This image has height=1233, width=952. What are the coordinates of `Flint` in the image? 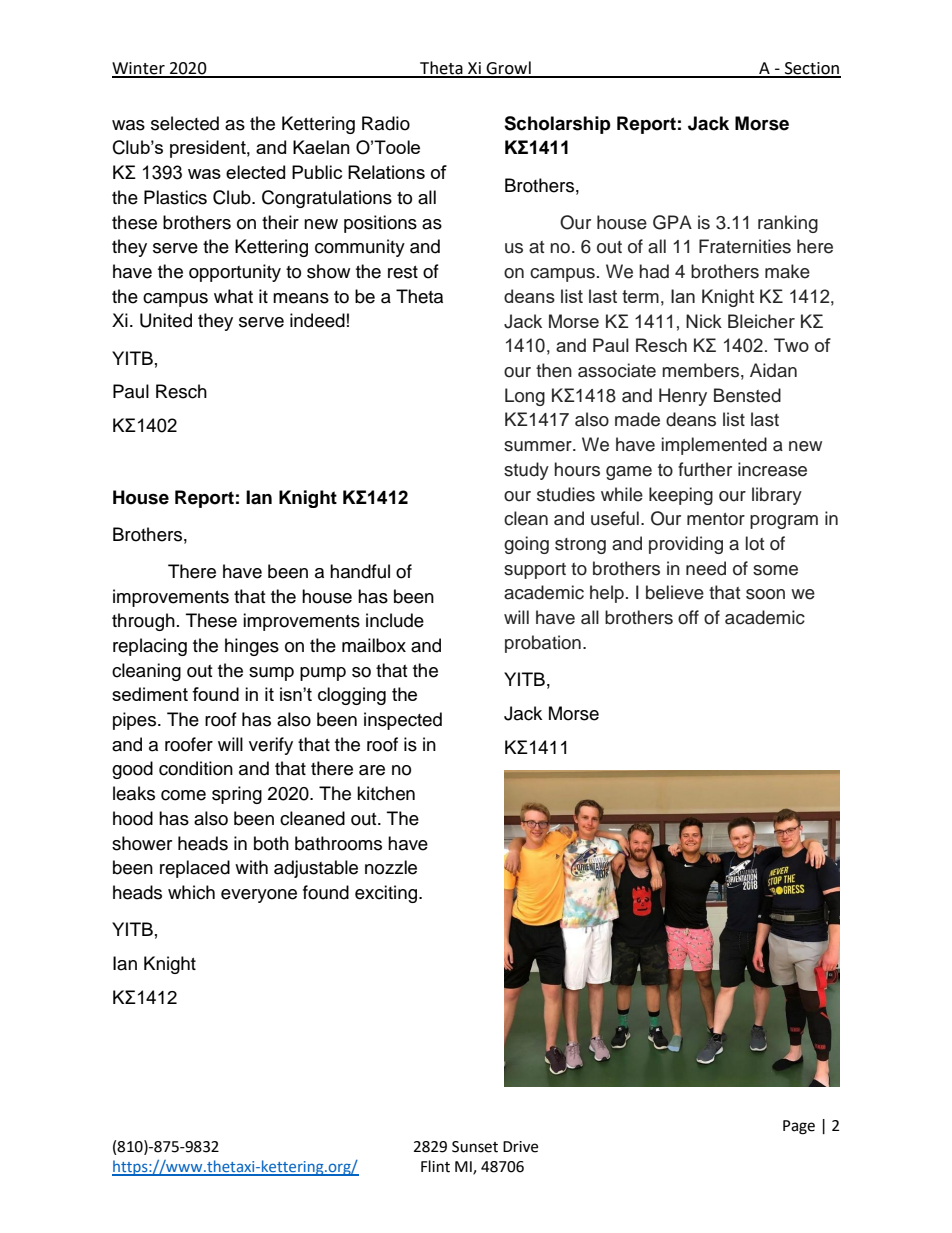 It's located at (435, 1166).
